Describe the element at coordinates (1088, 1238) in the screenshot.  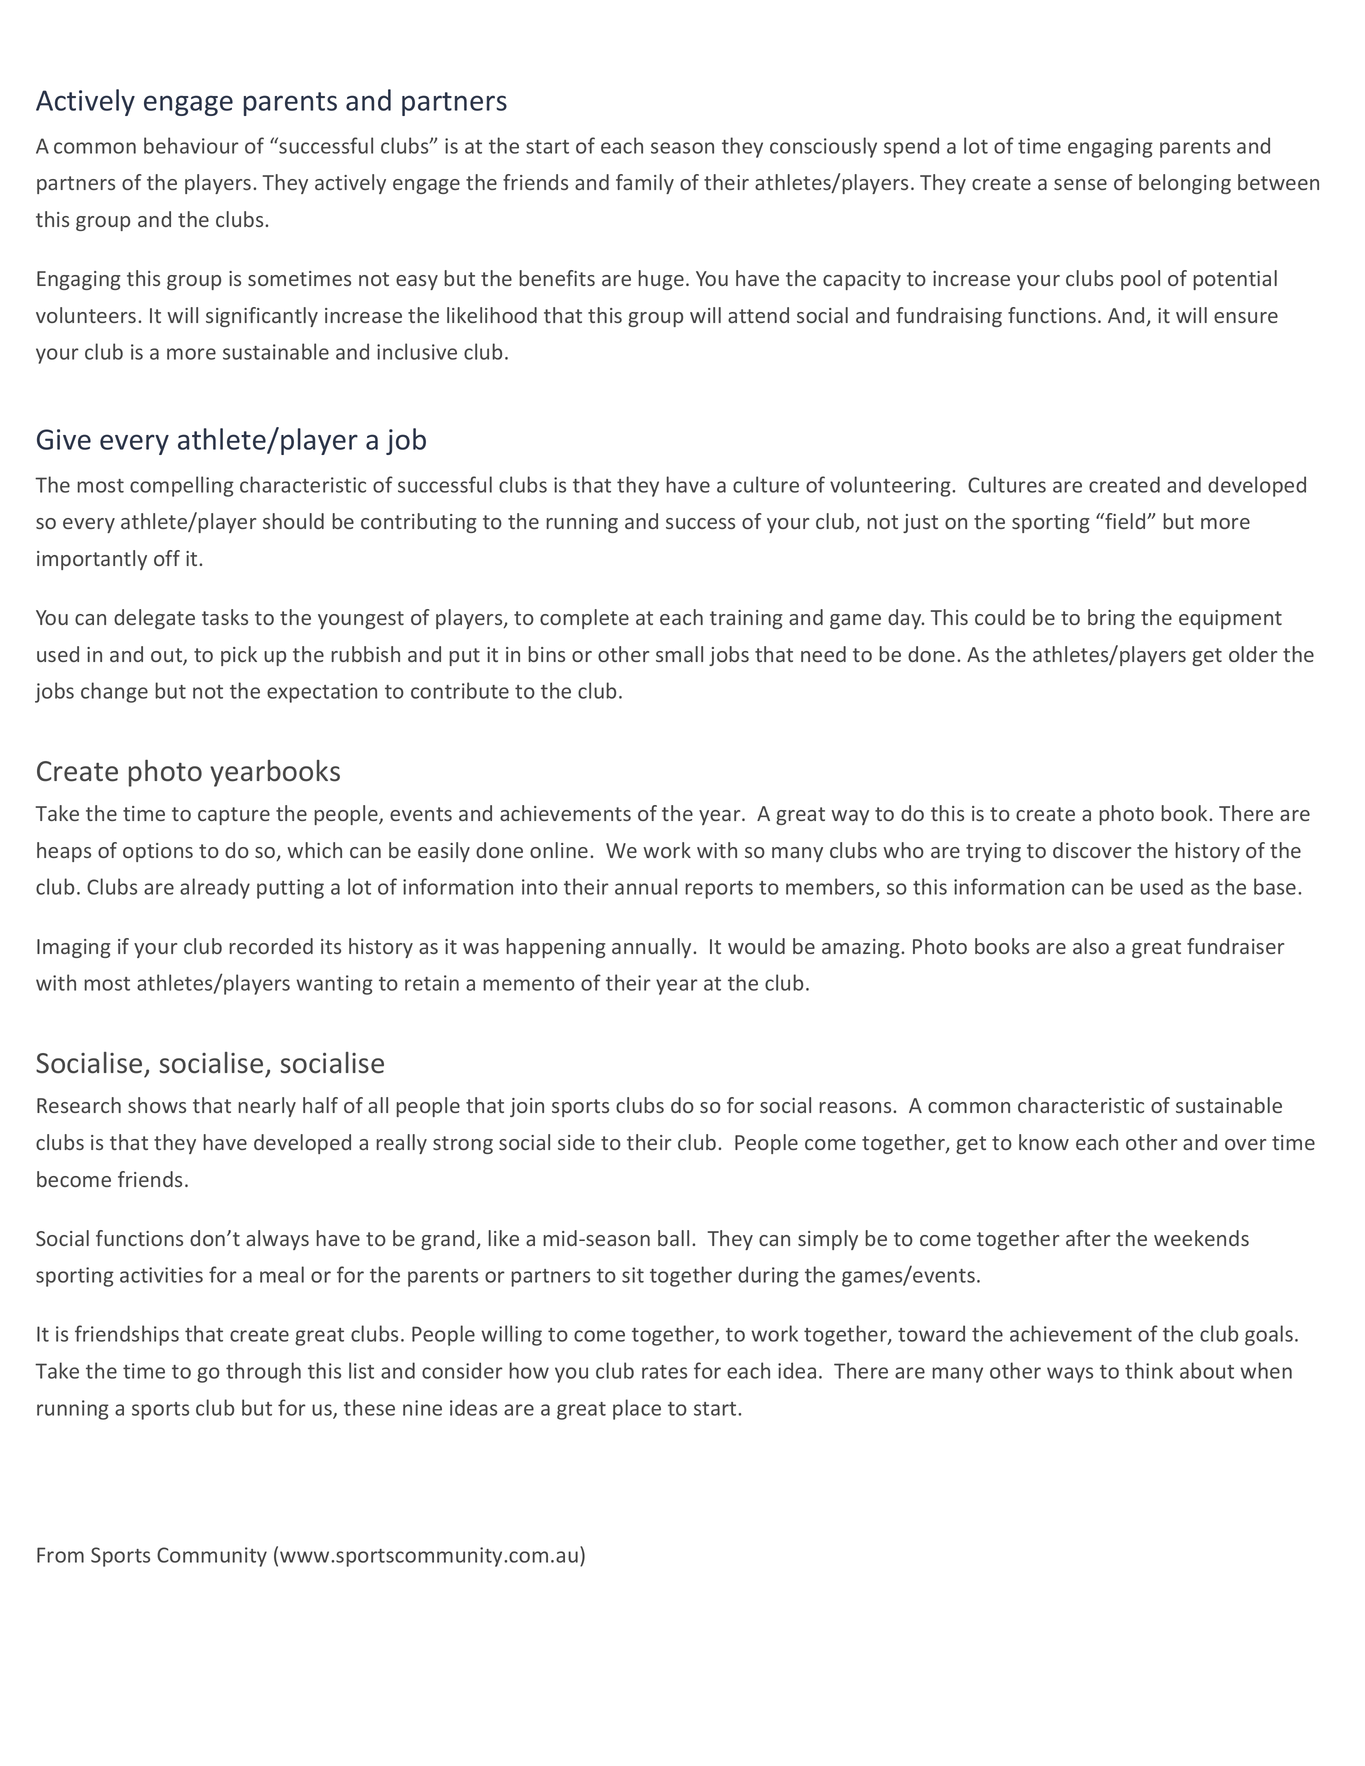
I see `after` at that location.
